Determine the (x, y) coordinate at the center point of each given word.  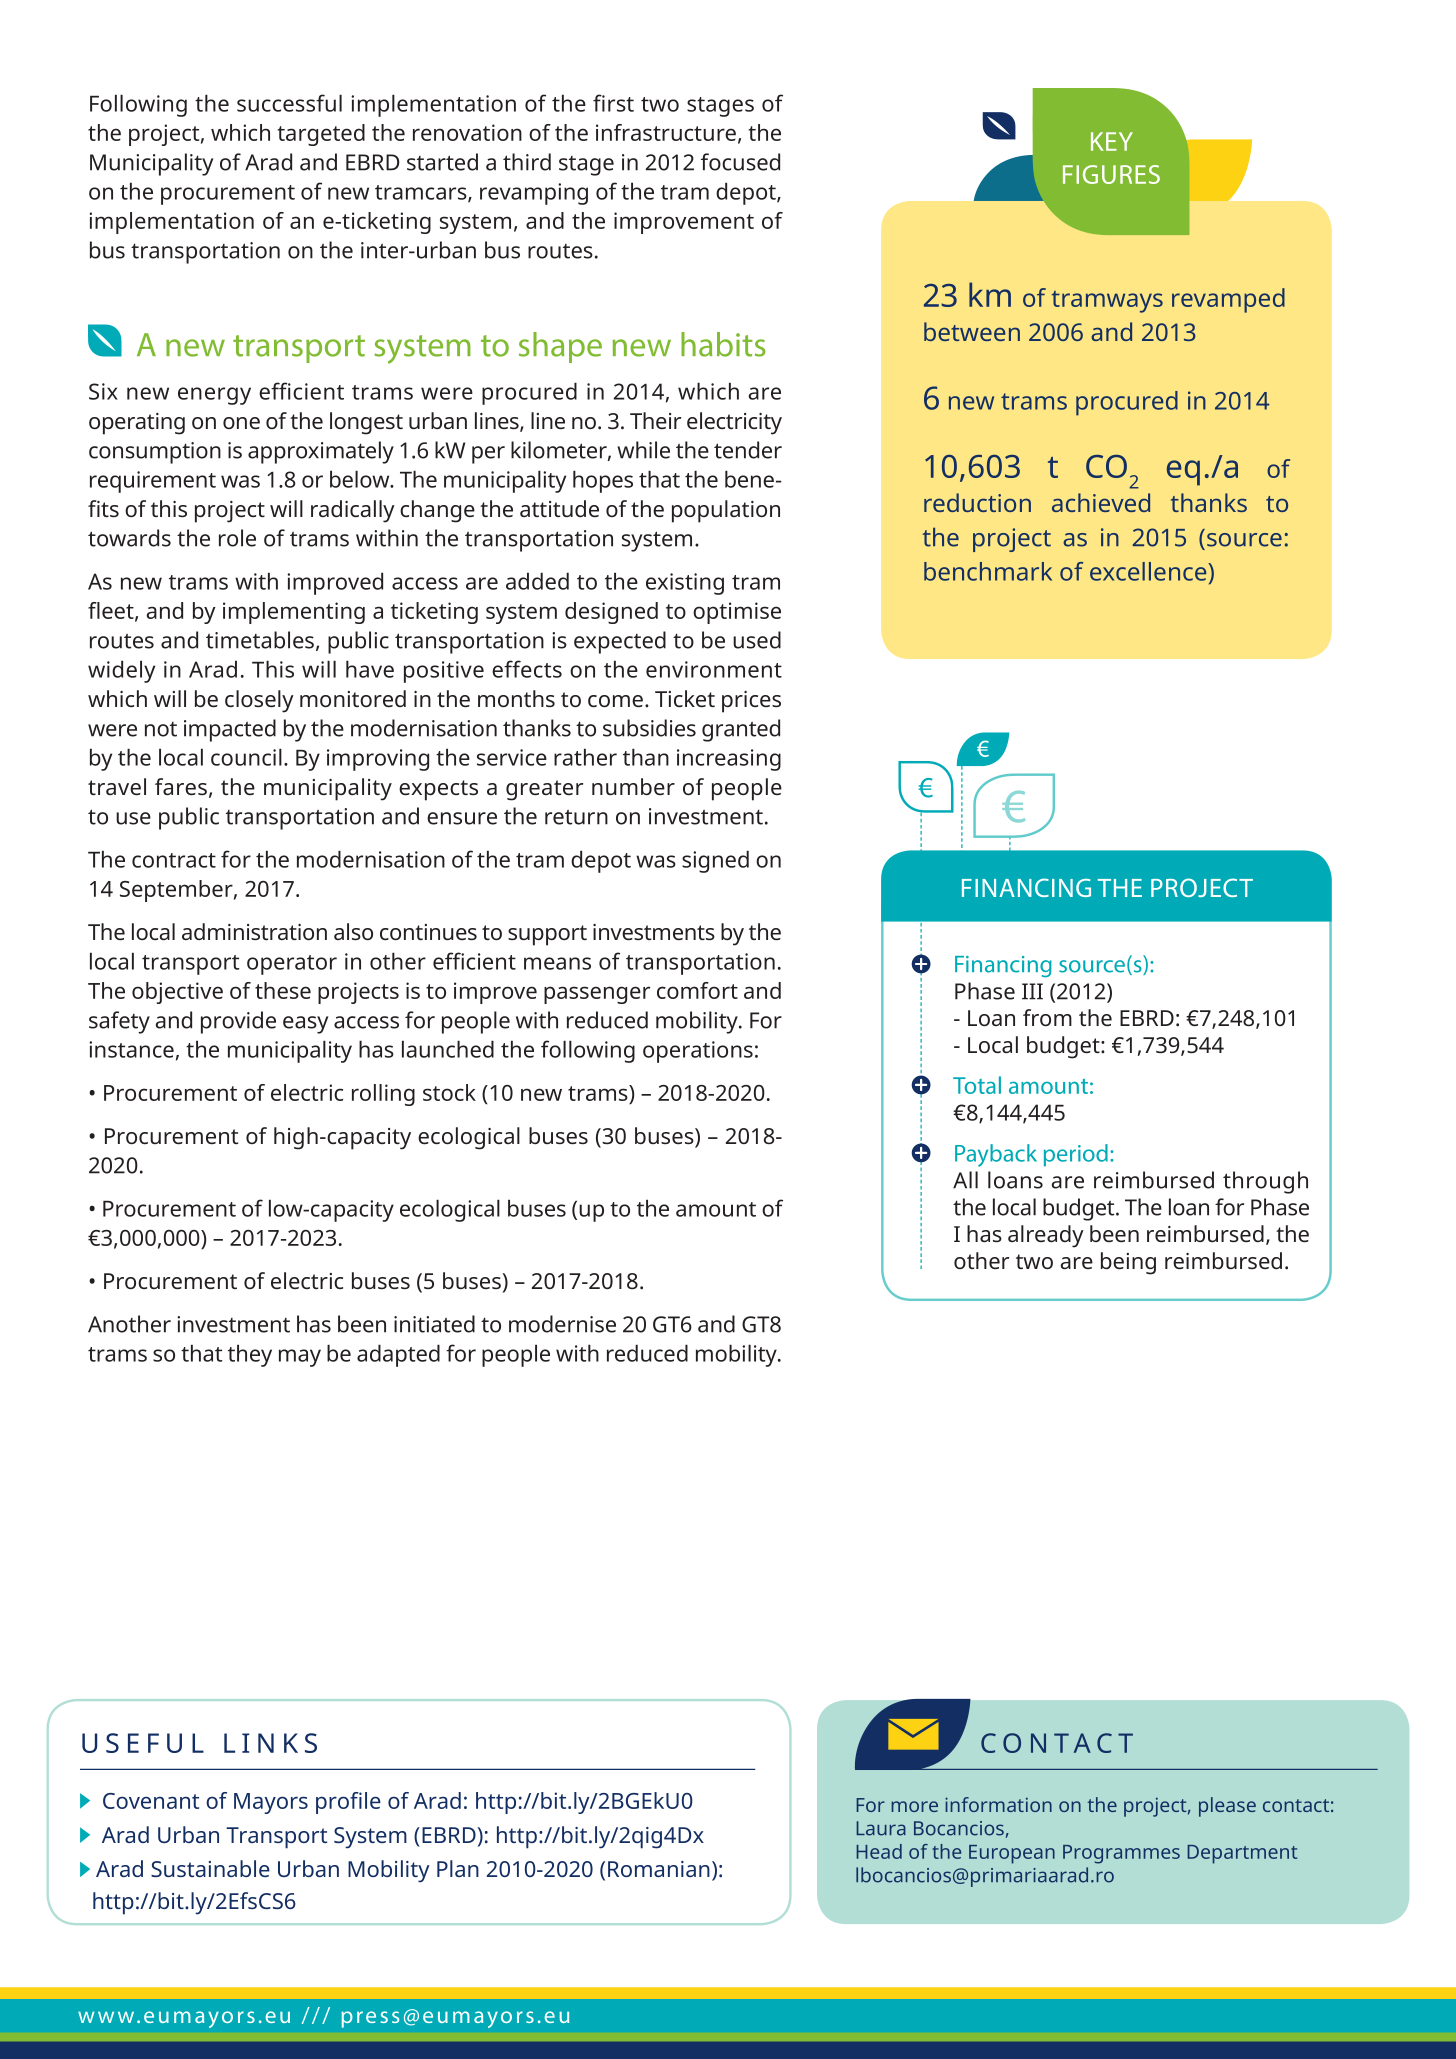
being (1128, 1263)
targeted (321, 135)
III (1032, 991)
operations (698, 1052)
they (250, 1355)
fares (181, 786)
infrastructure (666, 132)
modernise (562, 1324)
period (1076, 1155)
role (237, 538)
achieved (1101, 502)
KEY (1112, 141)
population (726, 511)
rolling (383, 1095)
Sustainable (210, 1868)
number (633, 786)
